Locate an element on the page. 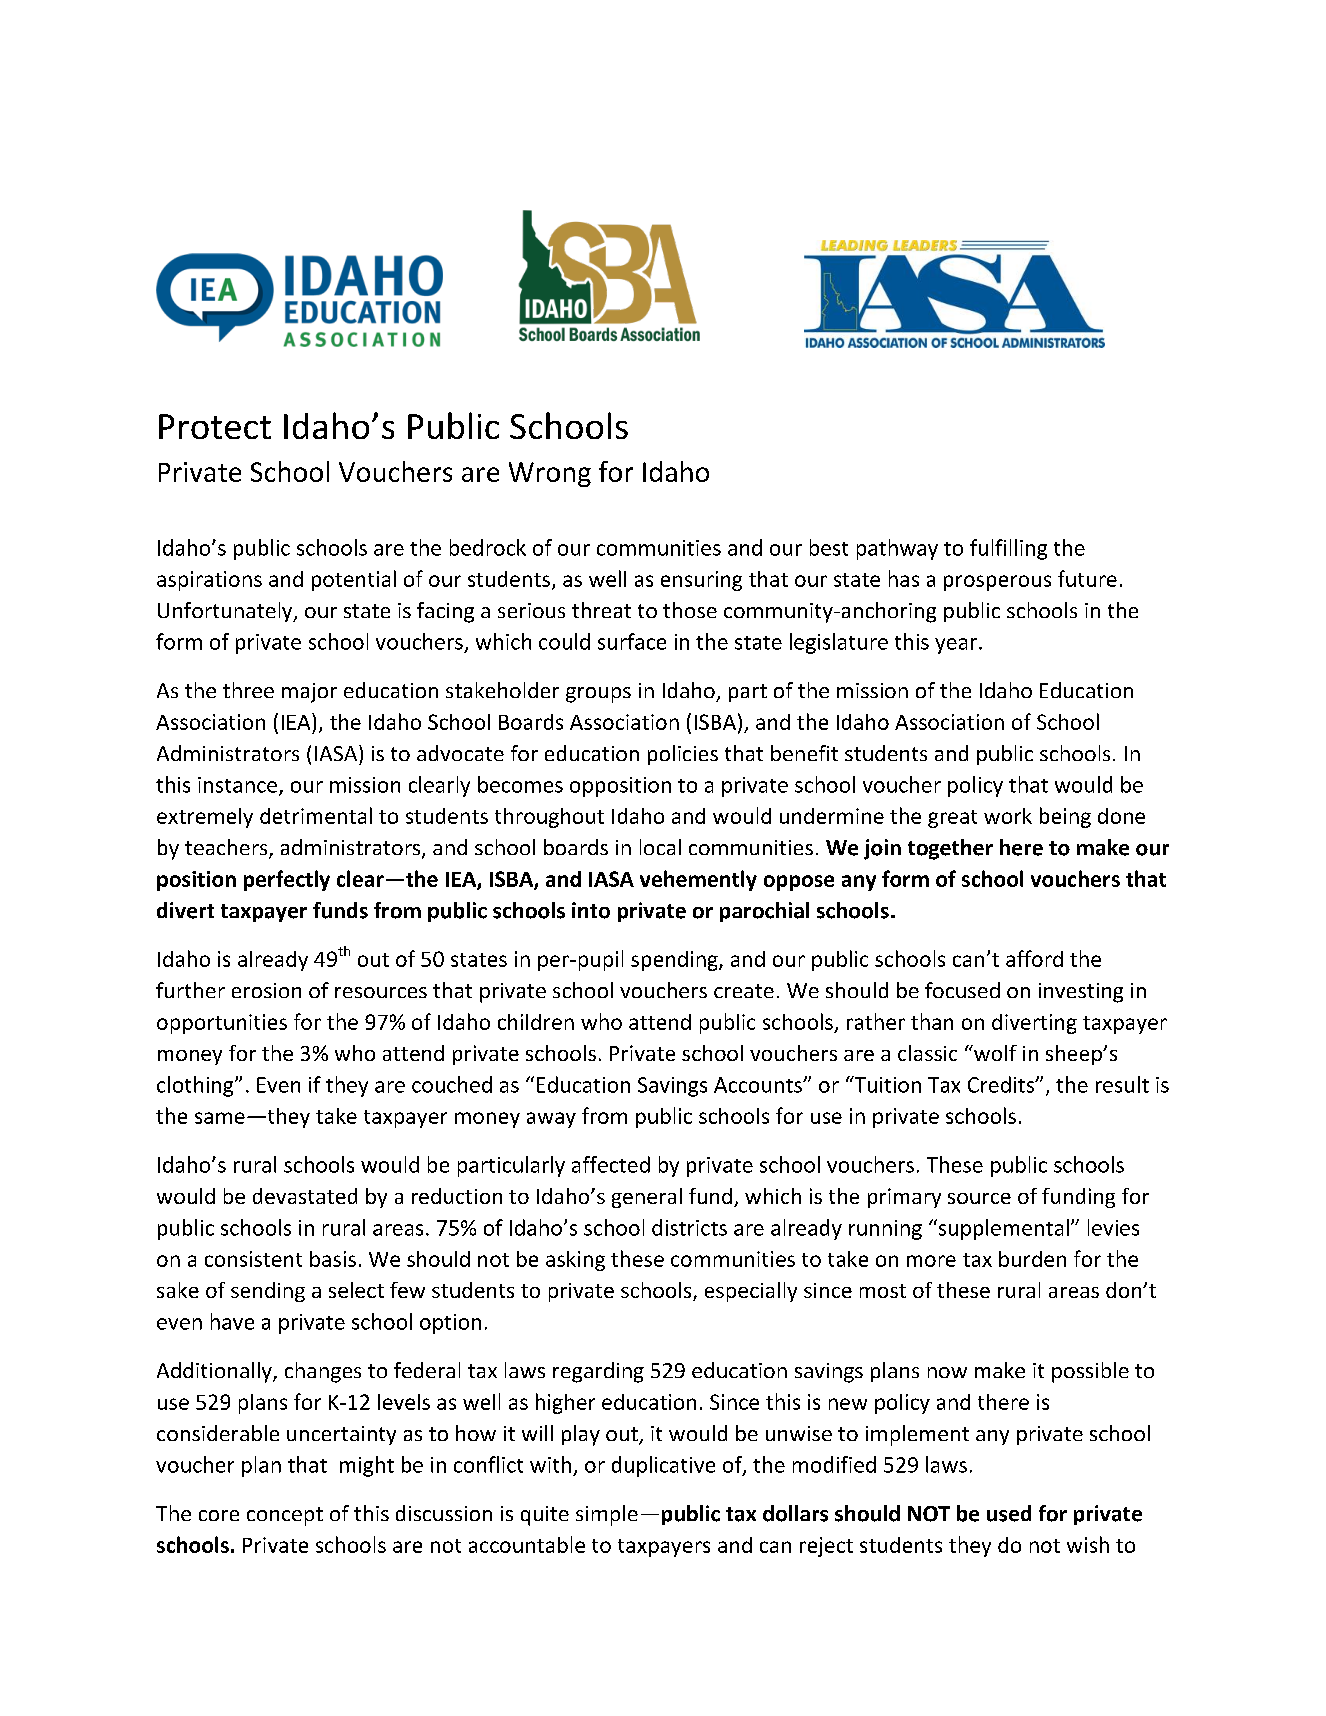 Image resolution: width=1326 pixels, height=1716 pixels. clothing is located at coordinates (196, 1086).
